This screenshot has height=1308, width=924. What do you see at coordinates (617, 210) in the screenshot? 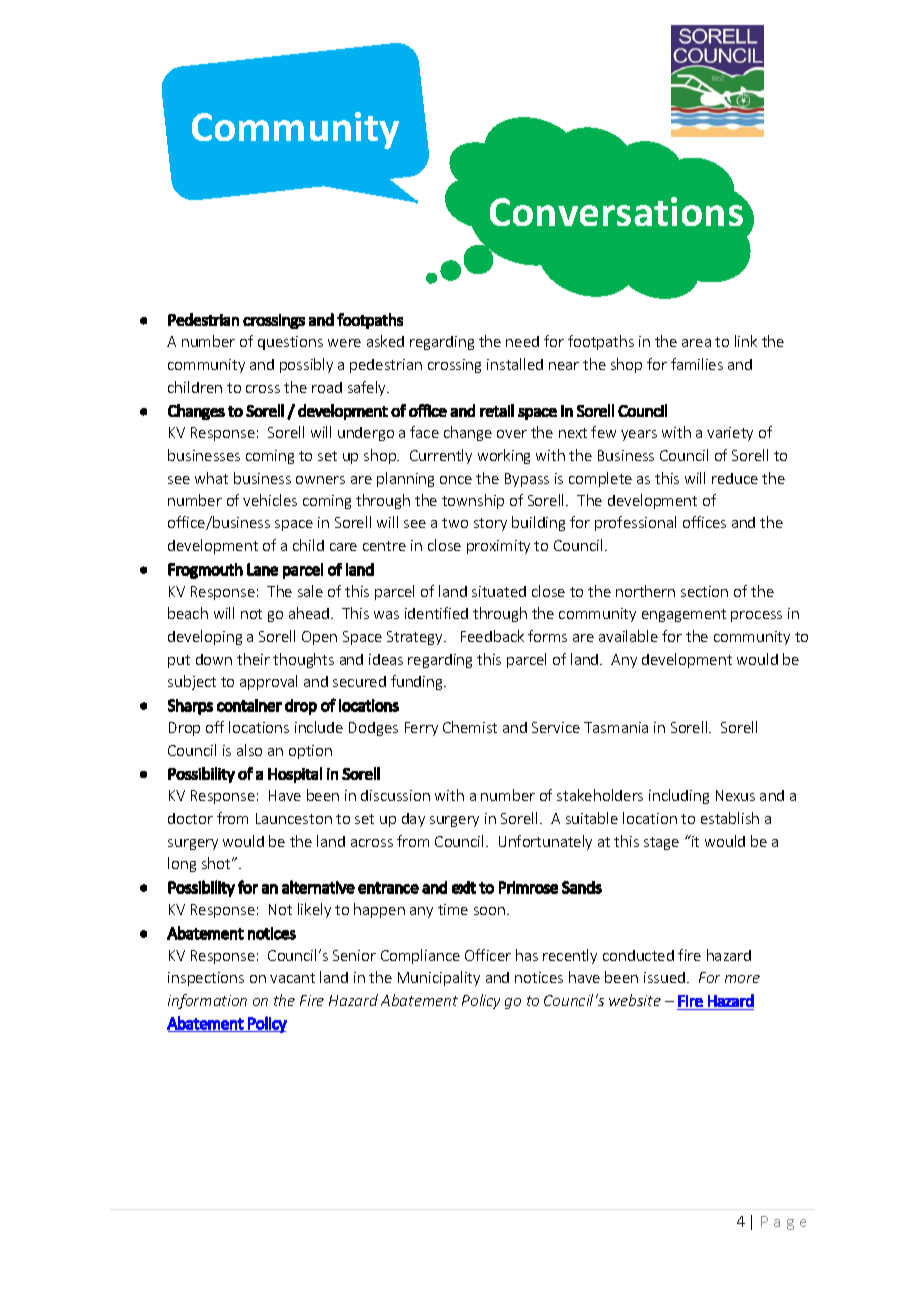
I see `Conversations` at bounding box center [617, 210].
